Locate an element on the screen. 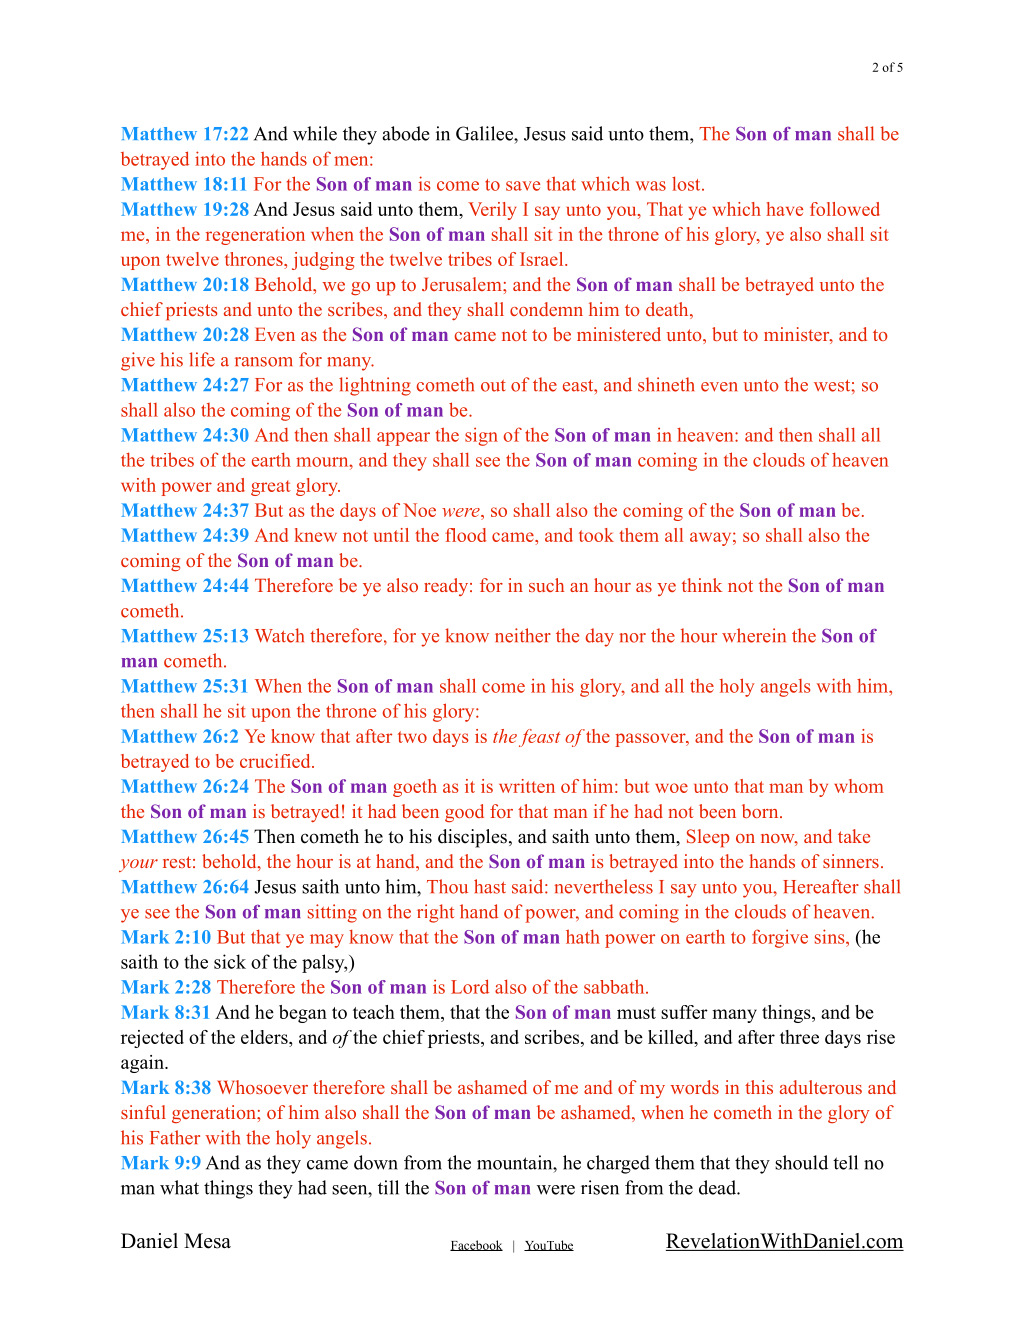 This screenshot has height=1325, width=1024. save is located at coordinates (523, 186).
